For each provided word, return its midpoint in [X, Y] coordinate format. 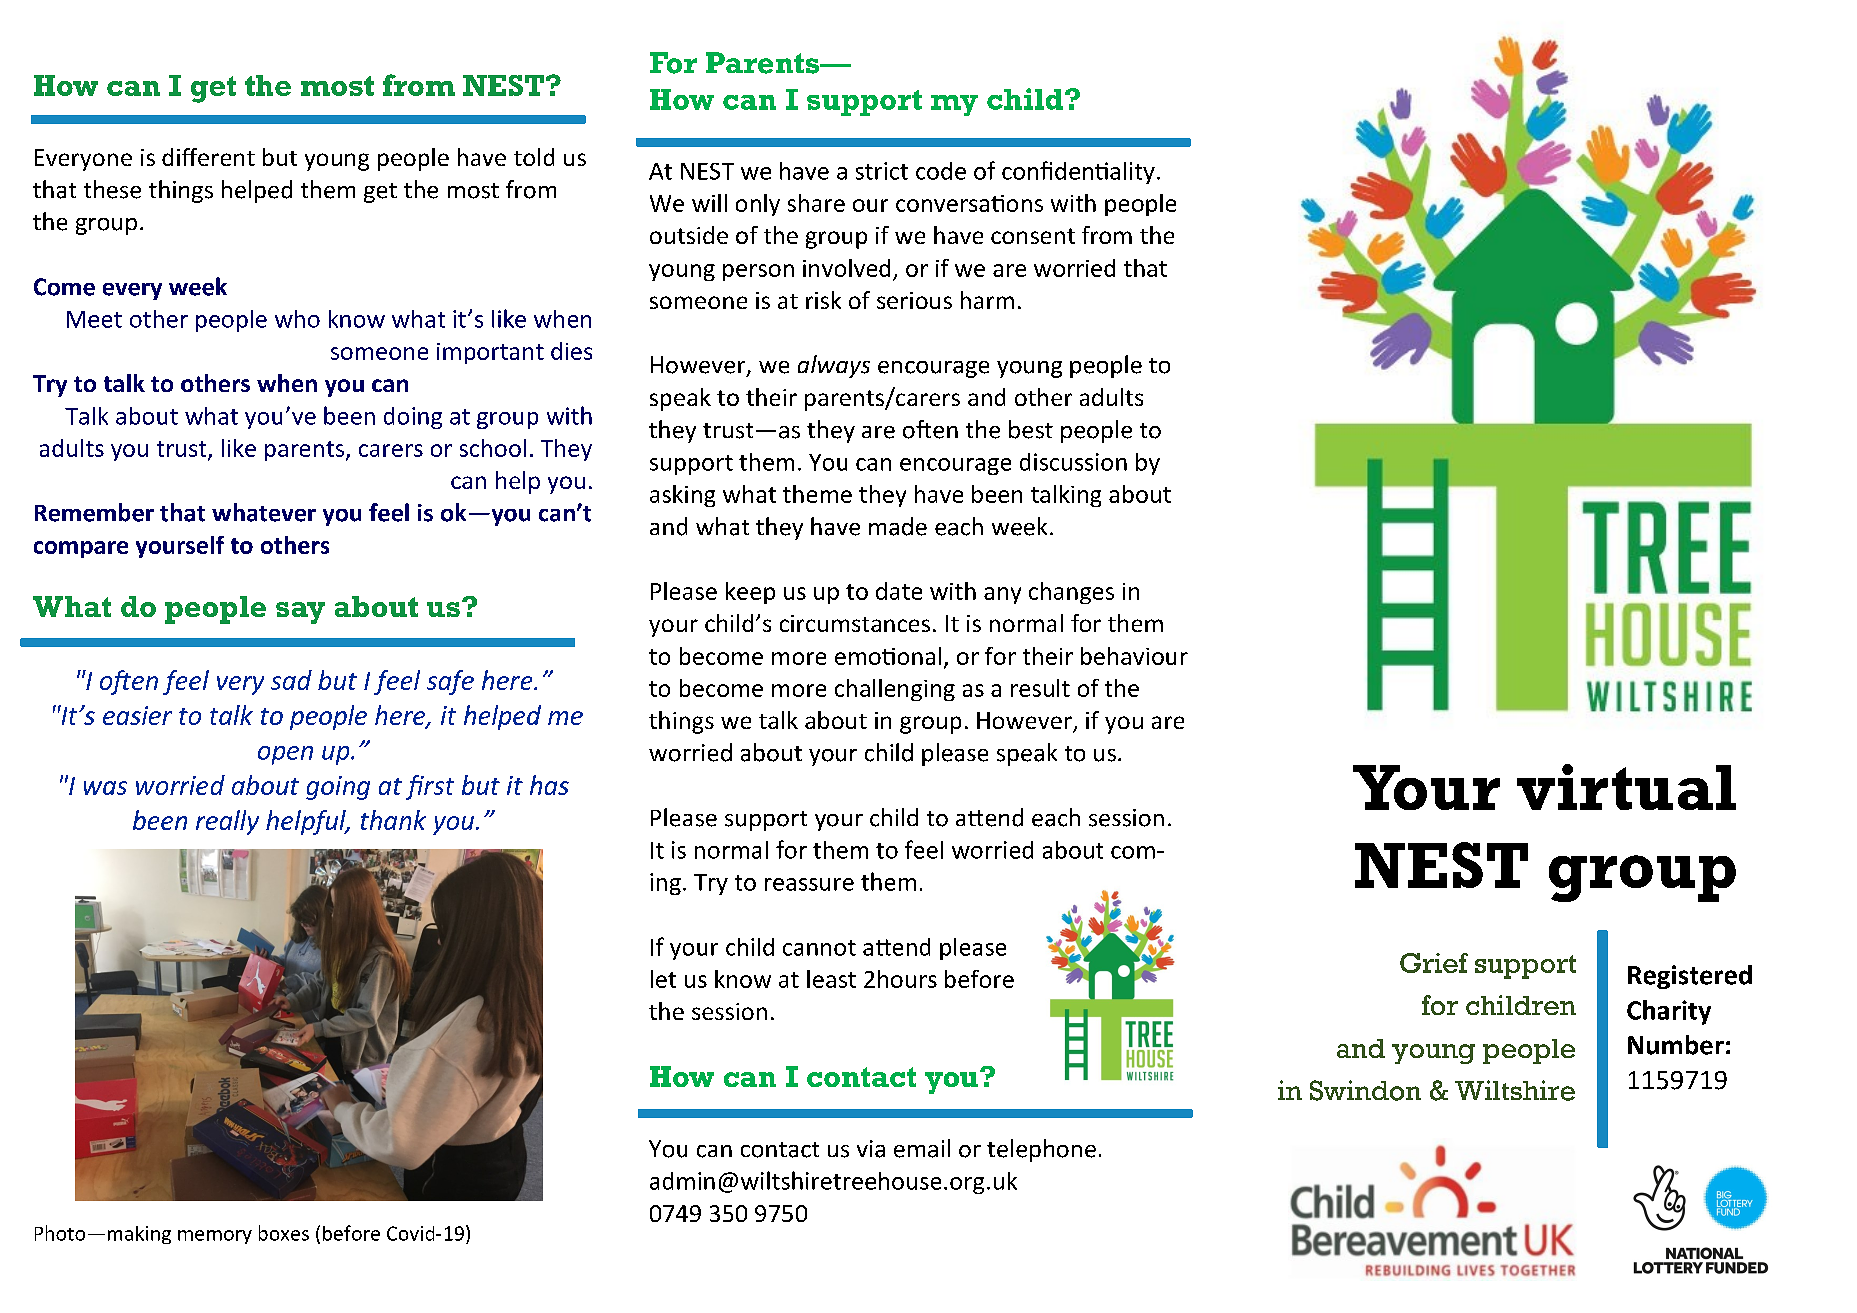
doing [413, 418]
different [208, 157]
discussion [1073, 462]
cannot [819, 948]
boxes [284, 1233]
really [227, 822]
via [871, 1149]
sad [291, 680]
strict [882, 171]
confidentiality [1078, 172]
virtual [1626, 787]
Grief [1434, 963]
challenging [895, 690]
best [1031, 429]
